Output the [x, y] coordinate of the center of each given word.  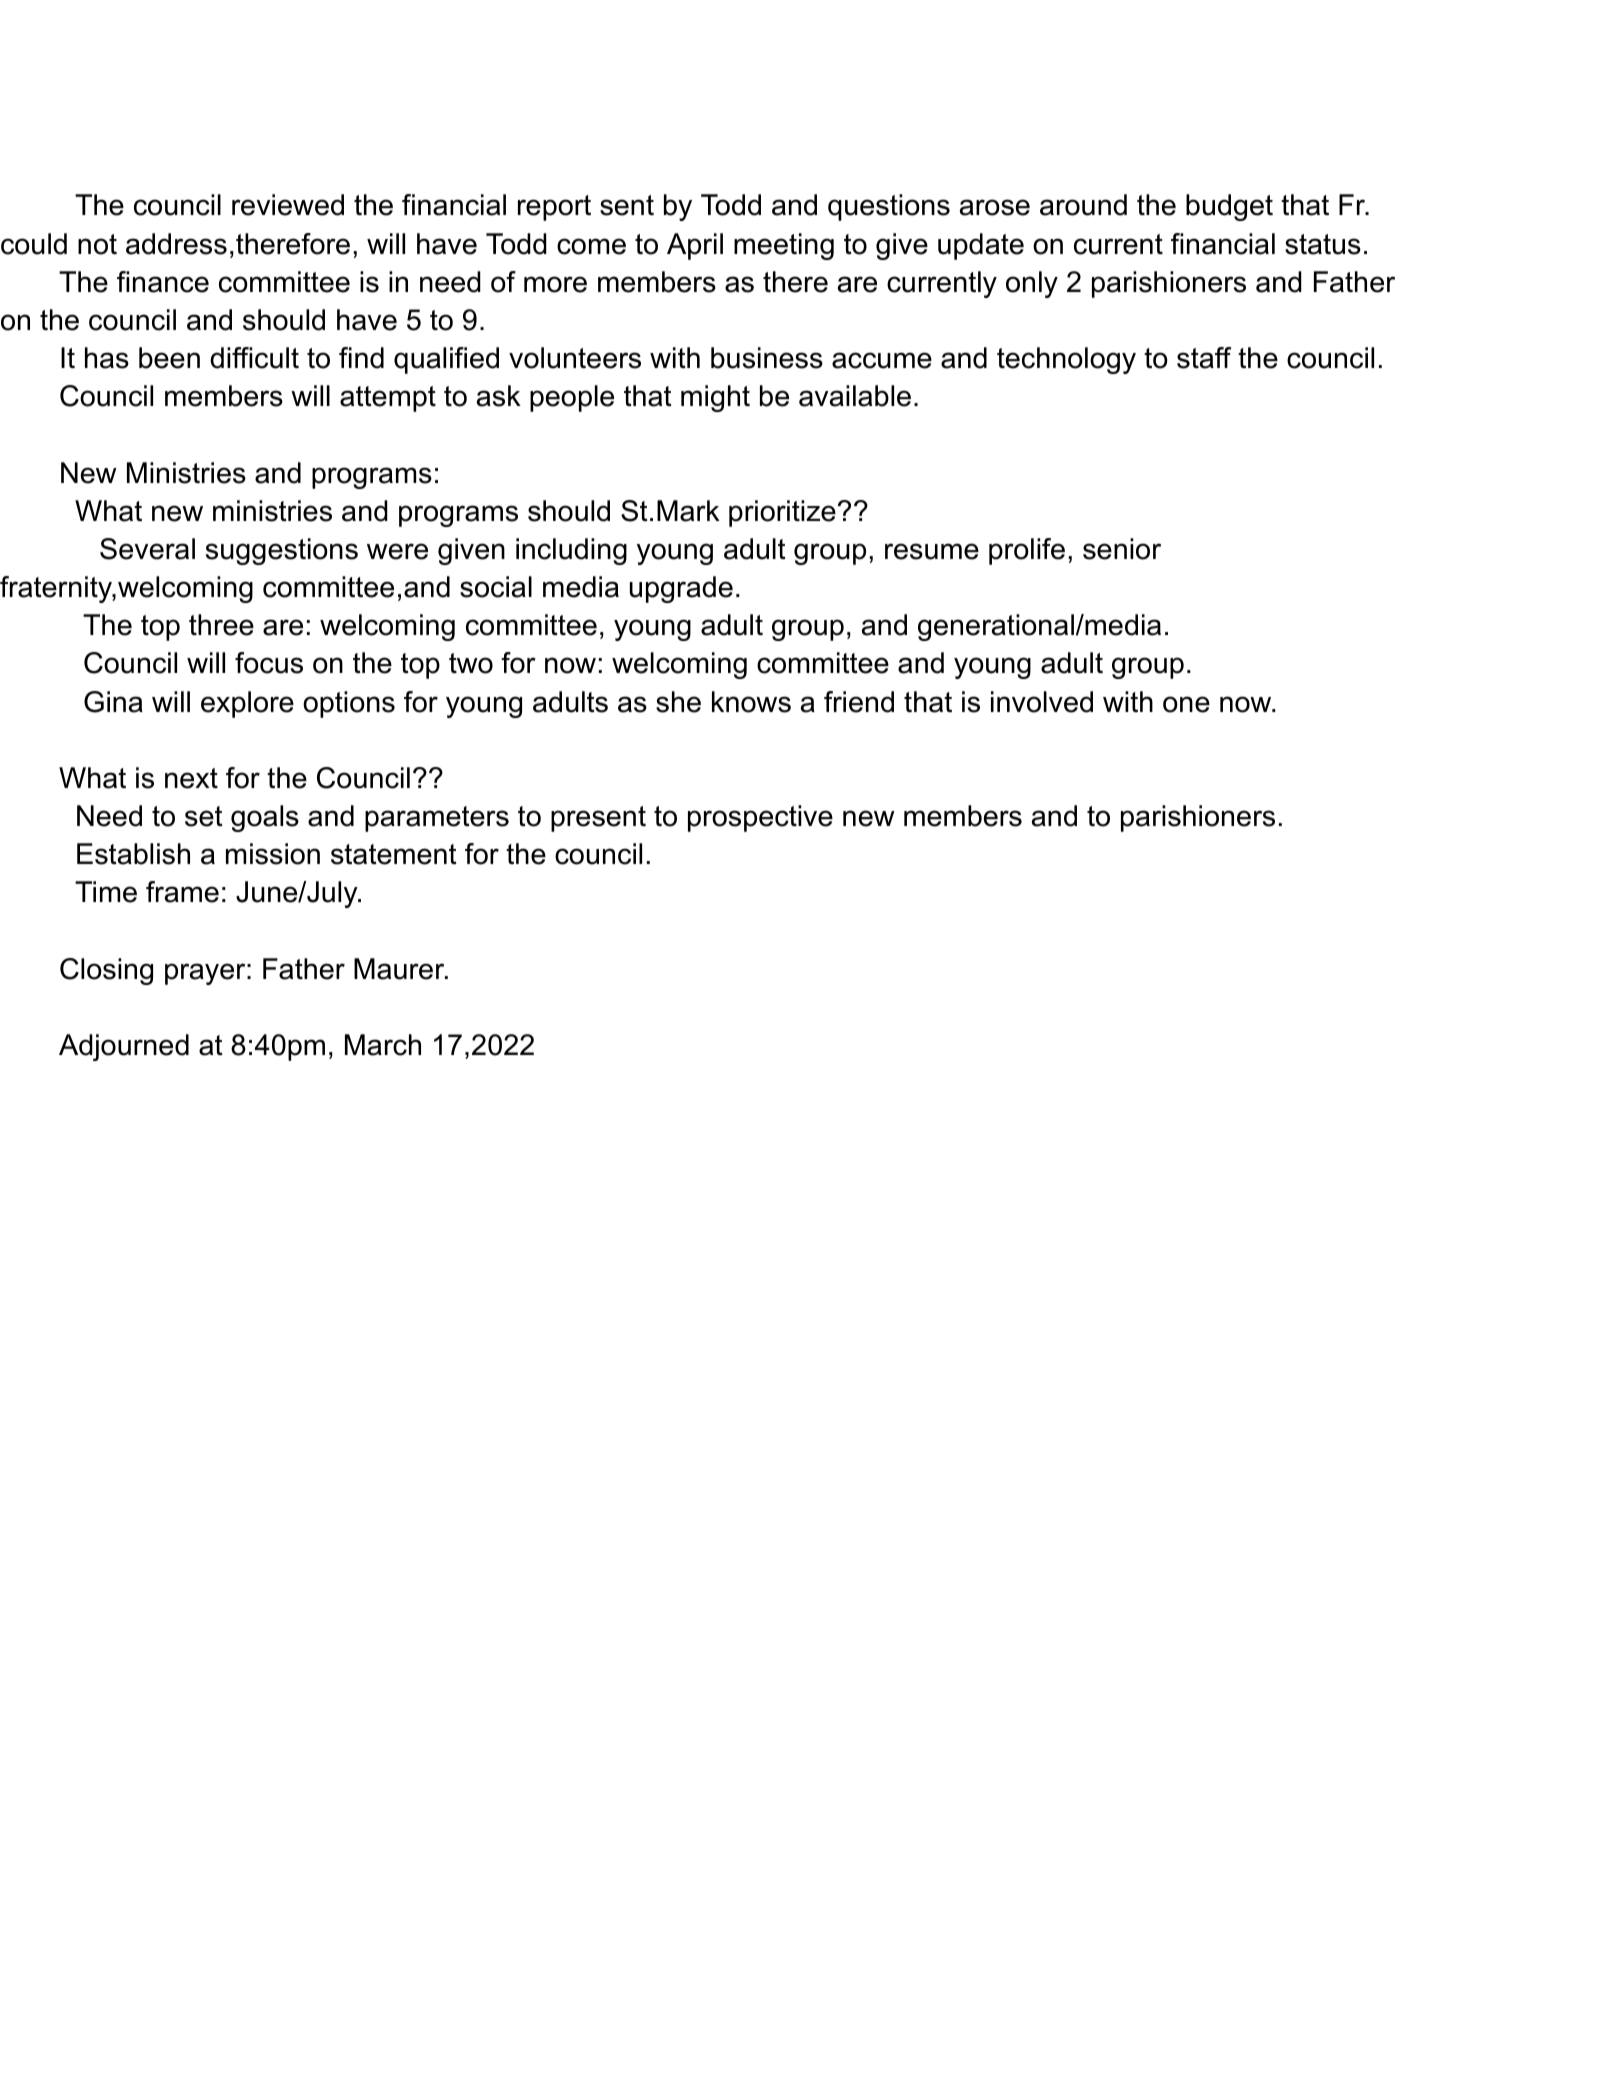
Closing [106, 971]
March [383, 1045]
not [97, 244]
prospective [760, 818]
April [695, 246]
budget [1229, 207]
